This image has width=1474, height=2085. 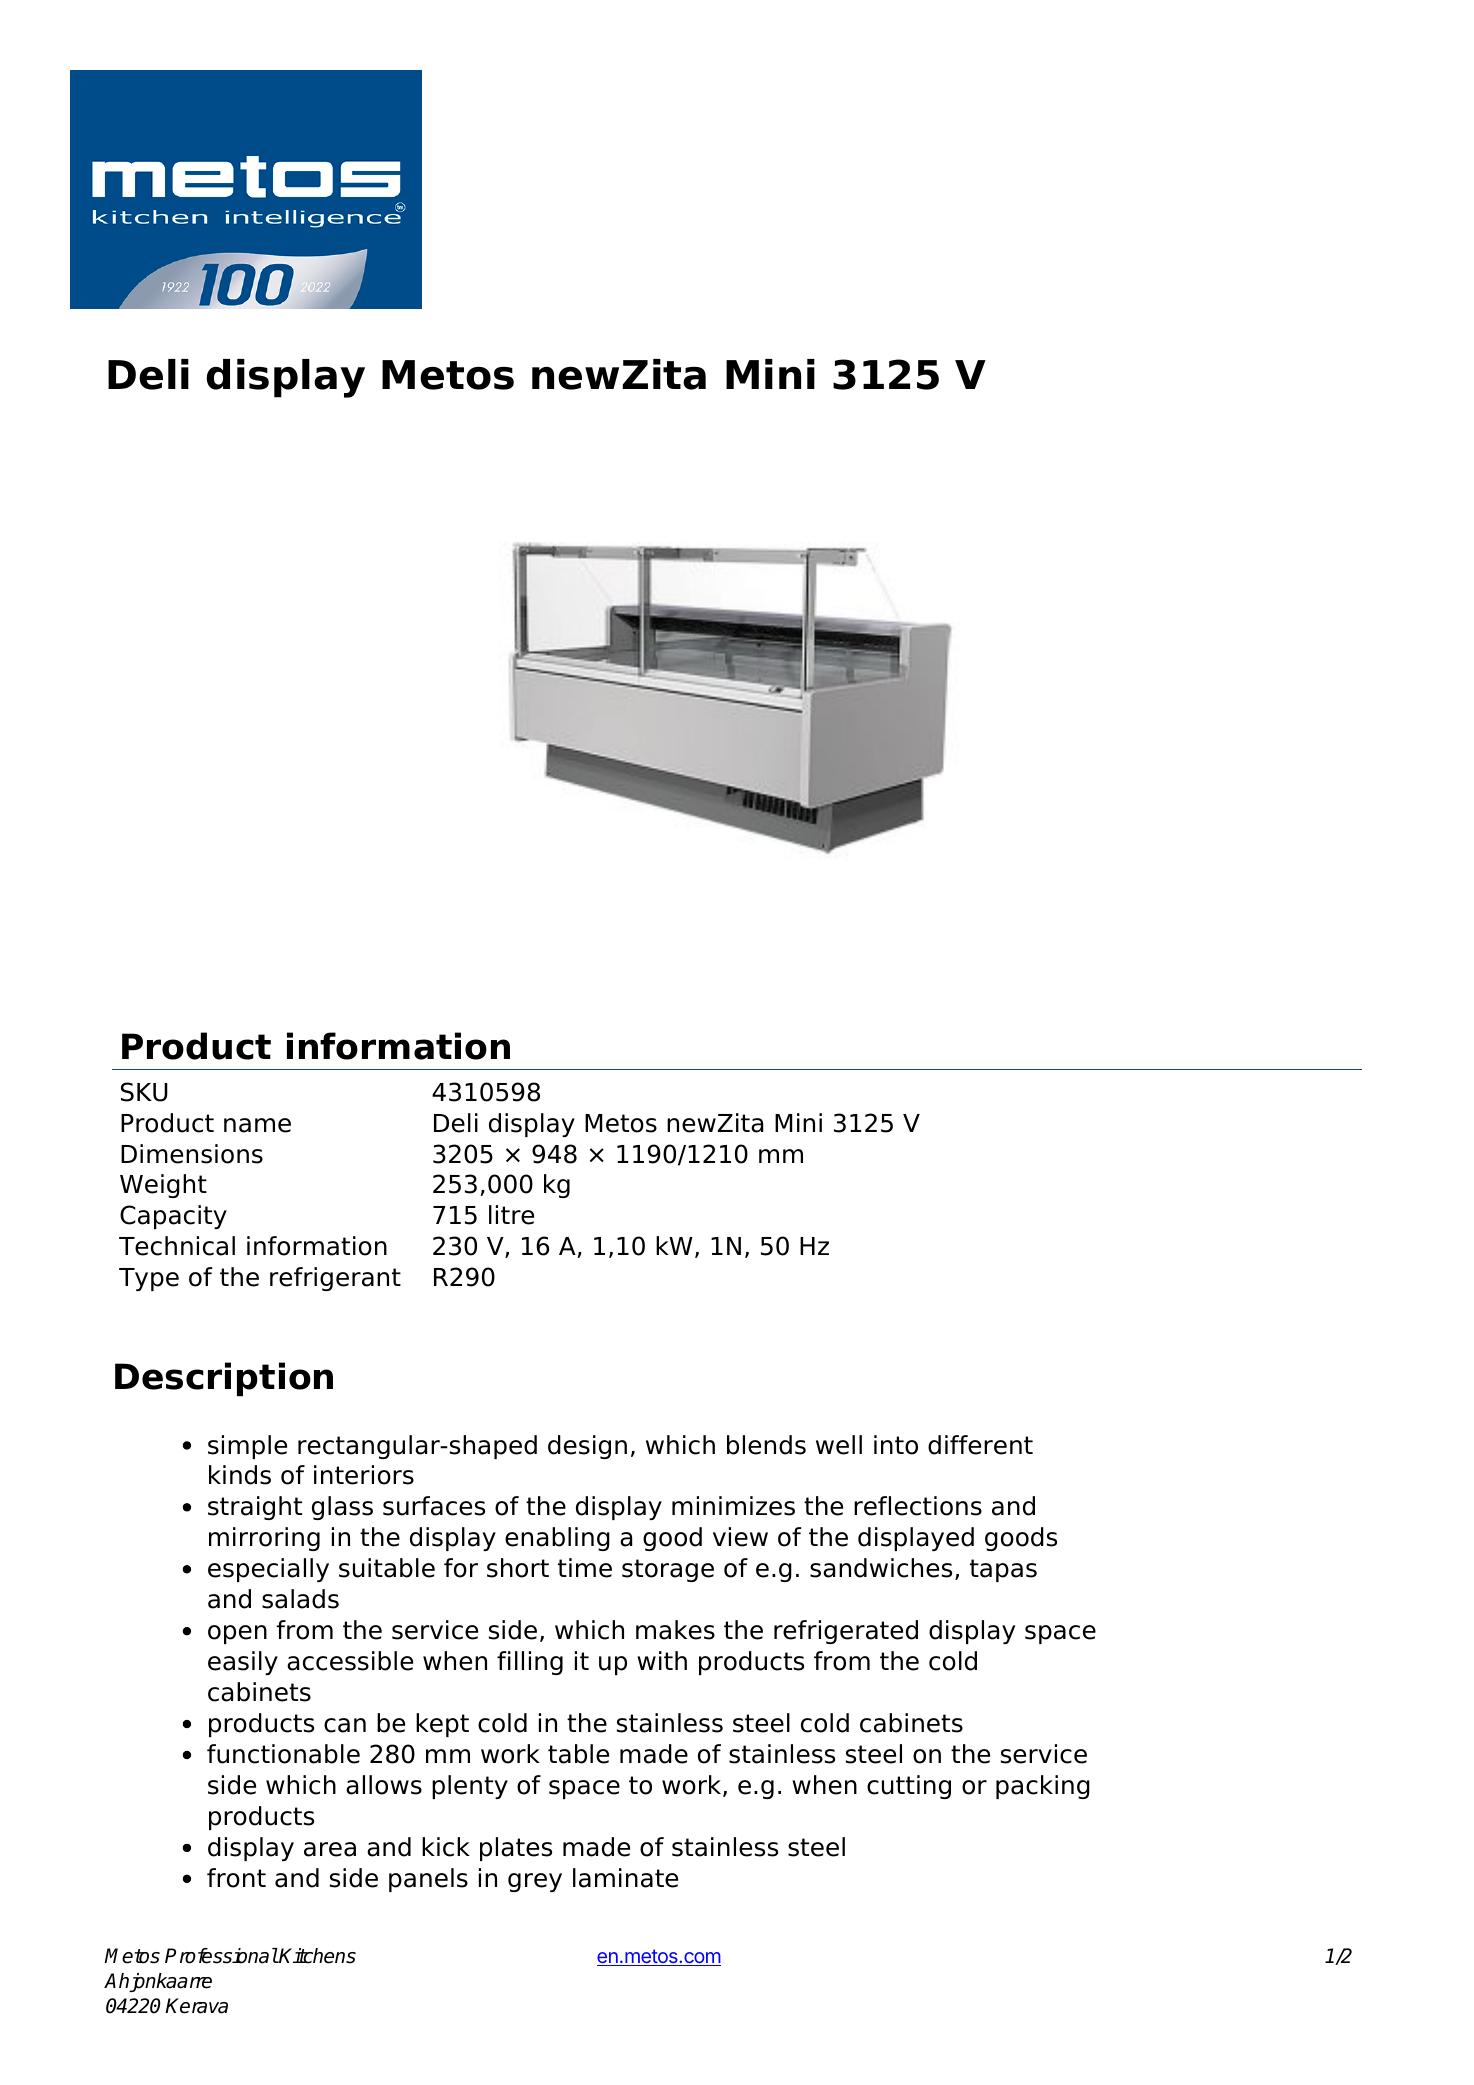 I want to click on laminate, so click(x=625, y=1878).
